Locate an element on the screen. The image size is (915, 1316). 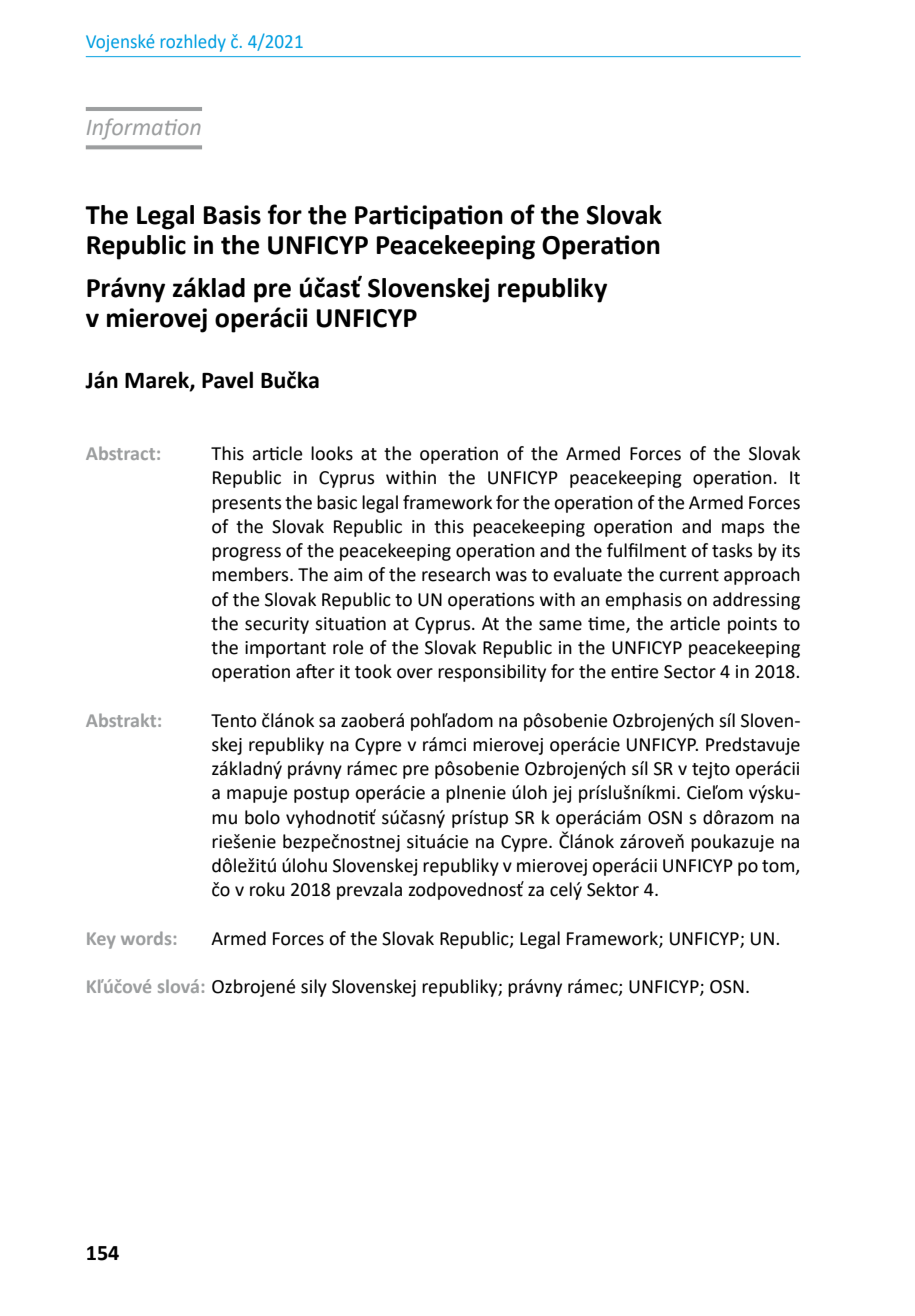
roku is located at coordinates (267, 889).
